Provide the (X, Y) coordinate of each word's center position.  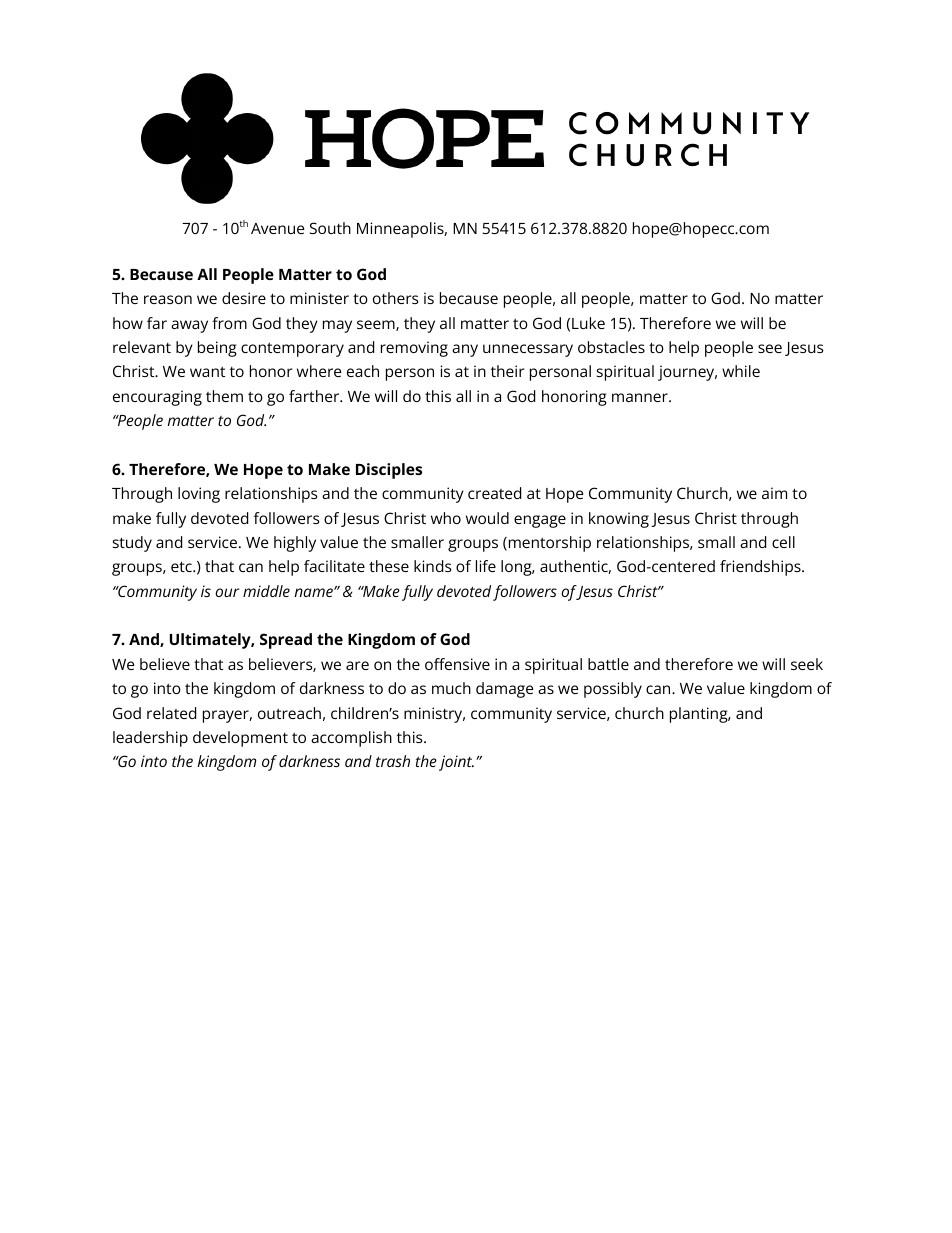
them (224, 396)
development (240, 739)
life (486, 566)
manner (641, 397)
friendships (761, 568)
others (395, 298)
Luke (588, 323)
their (508, 371)
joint (456, 763)
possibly (613, 690)
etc (182, 566)
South (330, 228)
